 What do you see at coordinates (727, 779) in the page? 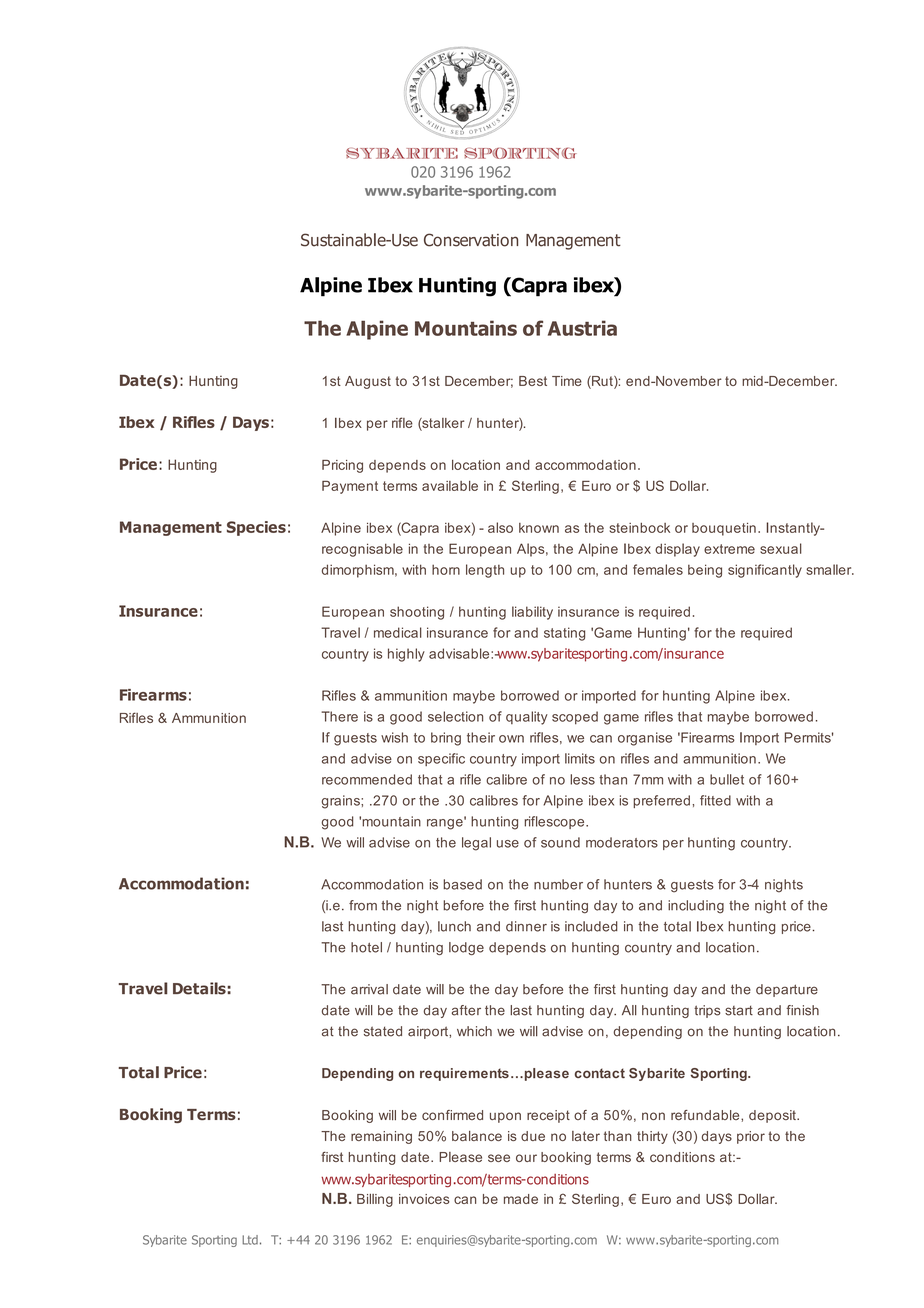
I see `bullet` at bounding box center [727, 779].
